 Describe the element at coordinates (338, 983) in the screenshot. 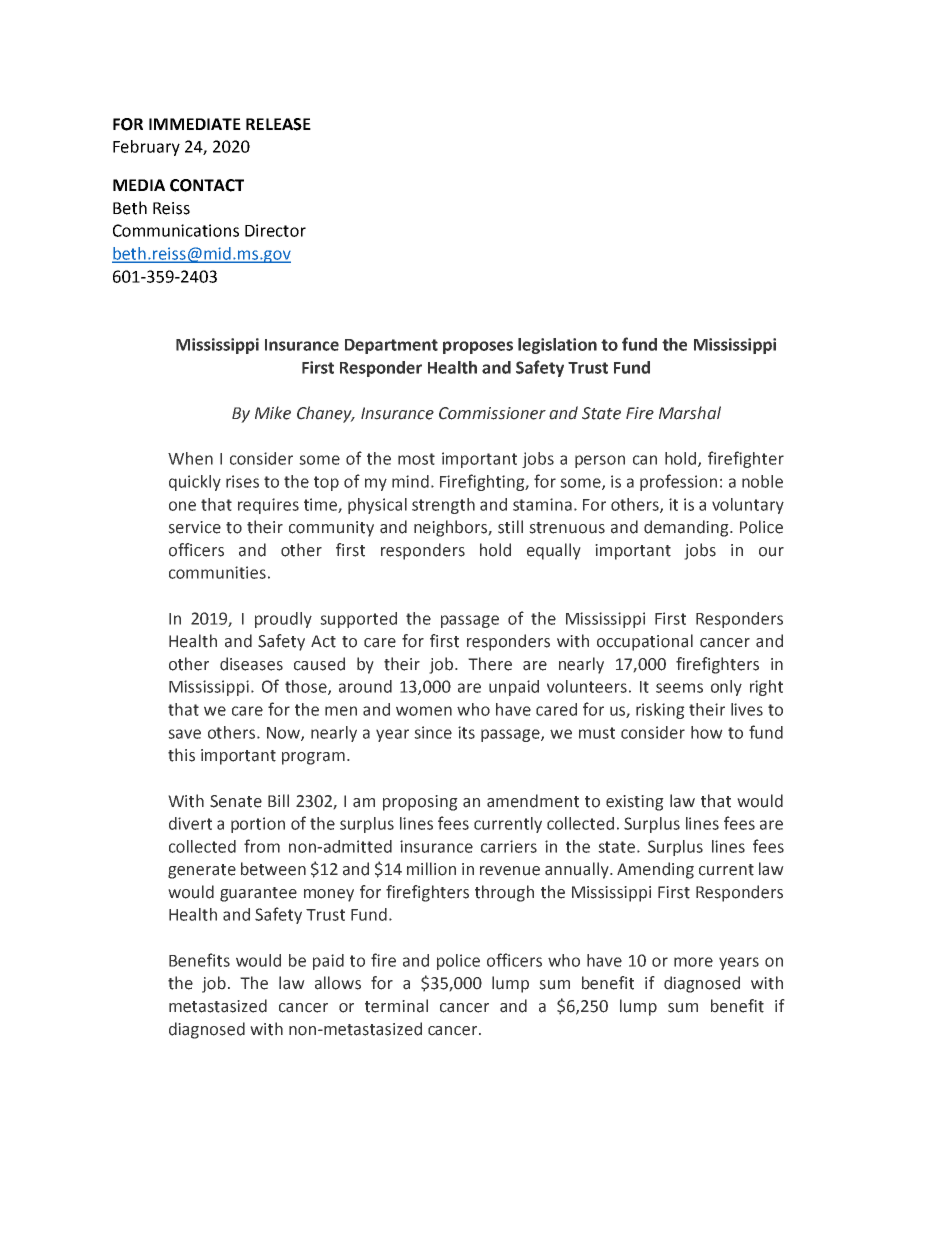

I see `allows` at that location.
